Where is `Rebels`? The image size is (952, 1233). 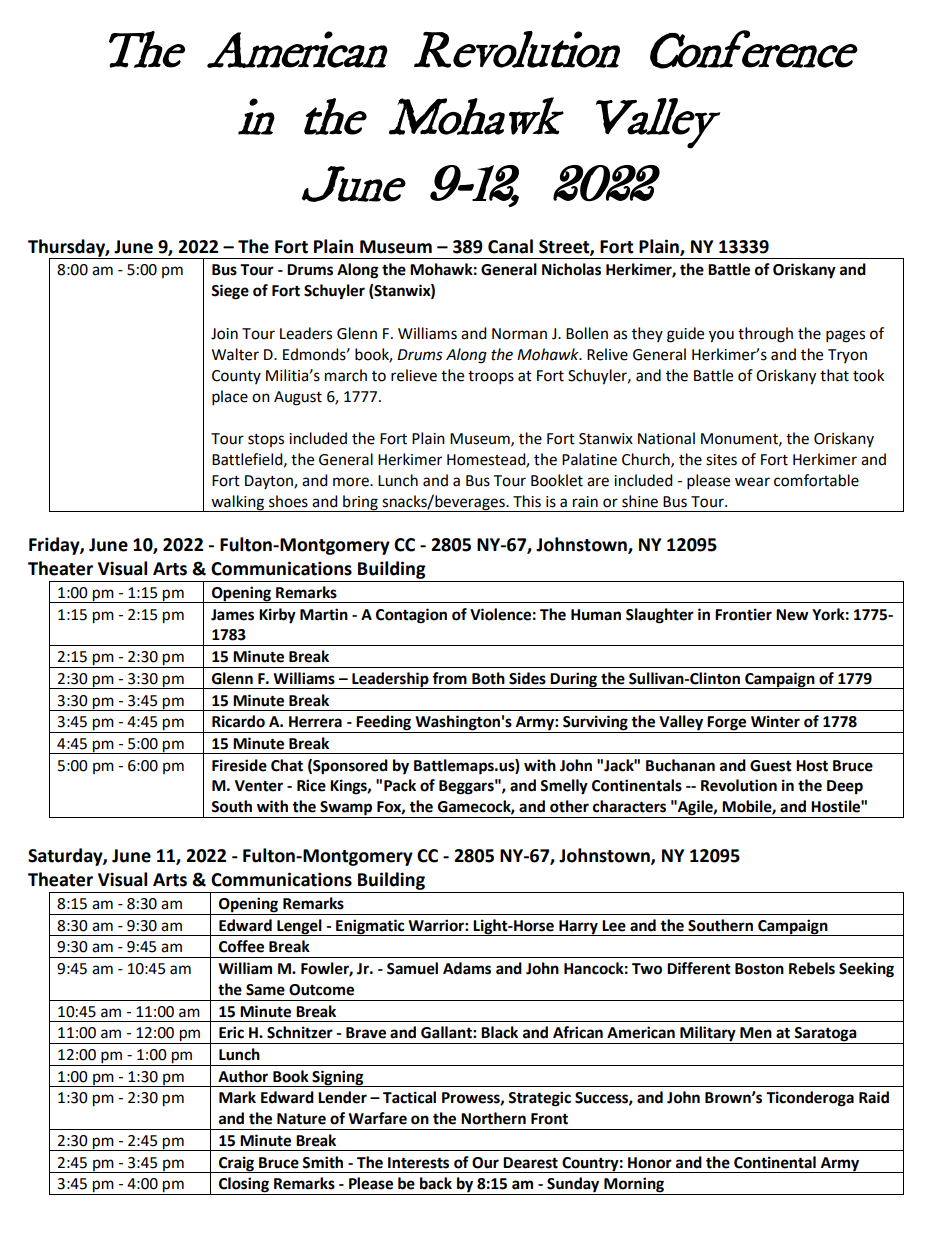
Rebels is located at coordinates (812, 968).
